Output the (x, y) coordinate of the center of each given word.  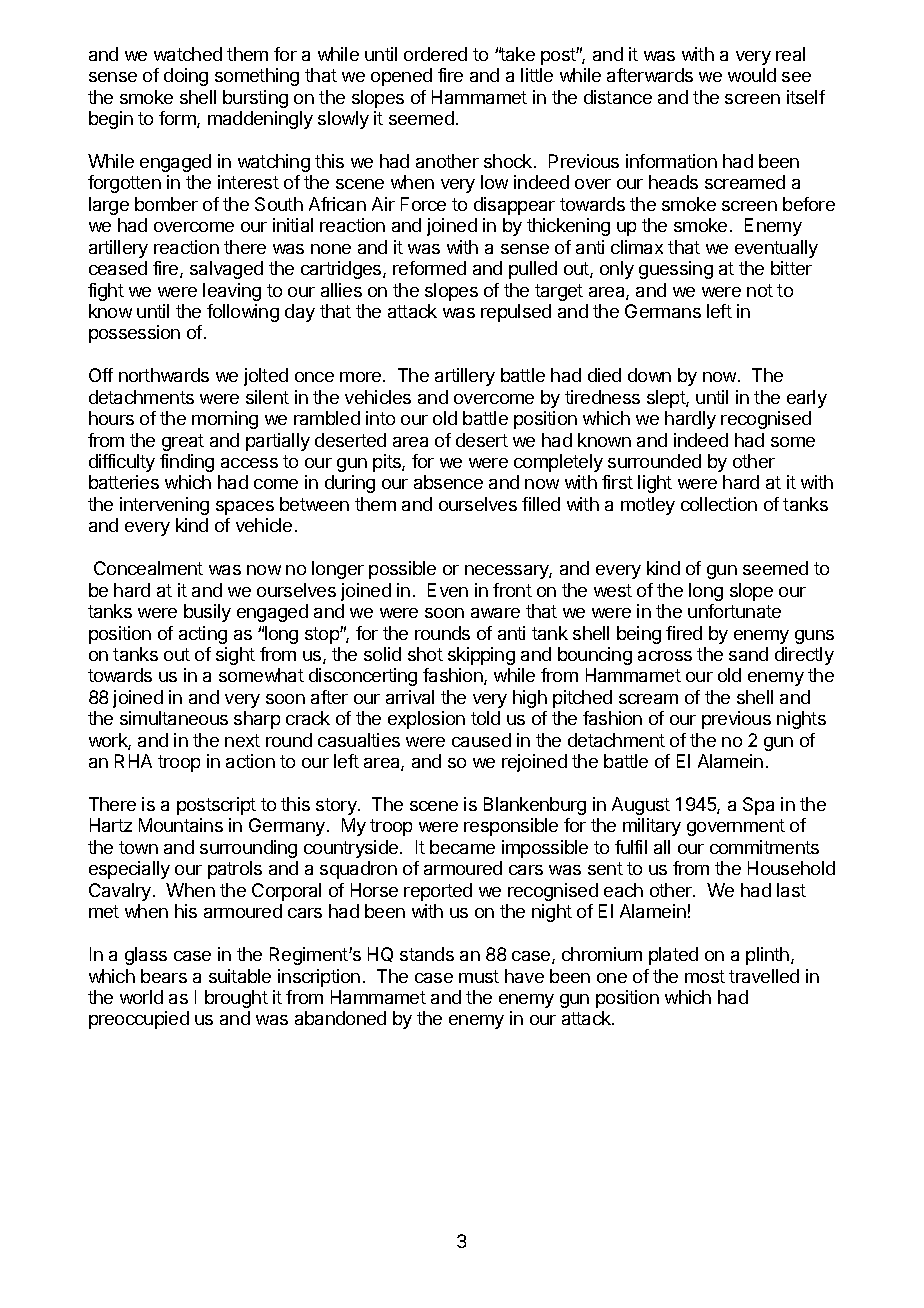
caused (481, 740)
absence (448, 482)
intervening (164, 506)
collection (719, 504)
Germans (663, 311)
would (752, 75)
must (479, 976)
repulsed (516, 313)
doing (186, 77)
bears (164, 976)
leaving (232, 292)
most (705, 976)
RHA (133, 761)
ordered (435, 54)
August (641, 806)
